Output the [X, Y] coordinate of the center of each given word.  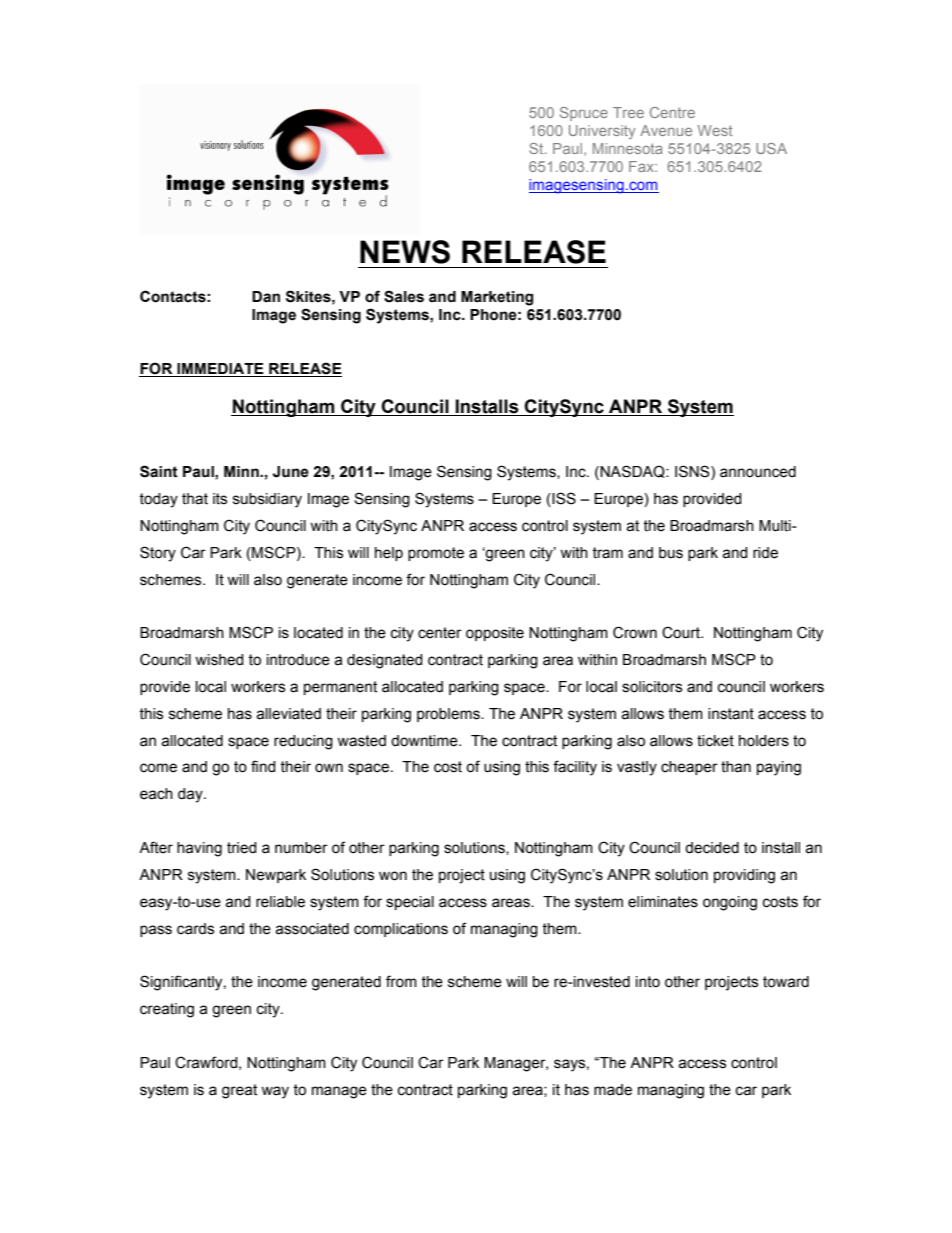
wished [219, 660]
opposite [495, 634]
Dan [266, 297]
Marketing [497, 298]
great [239, 1091]
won [393, 876]
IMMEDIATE [220, 368]
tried [242, 848]
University [602, 132]
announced [758, 472]
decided [712, 848]
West [715, 130]
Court [682, 632]
